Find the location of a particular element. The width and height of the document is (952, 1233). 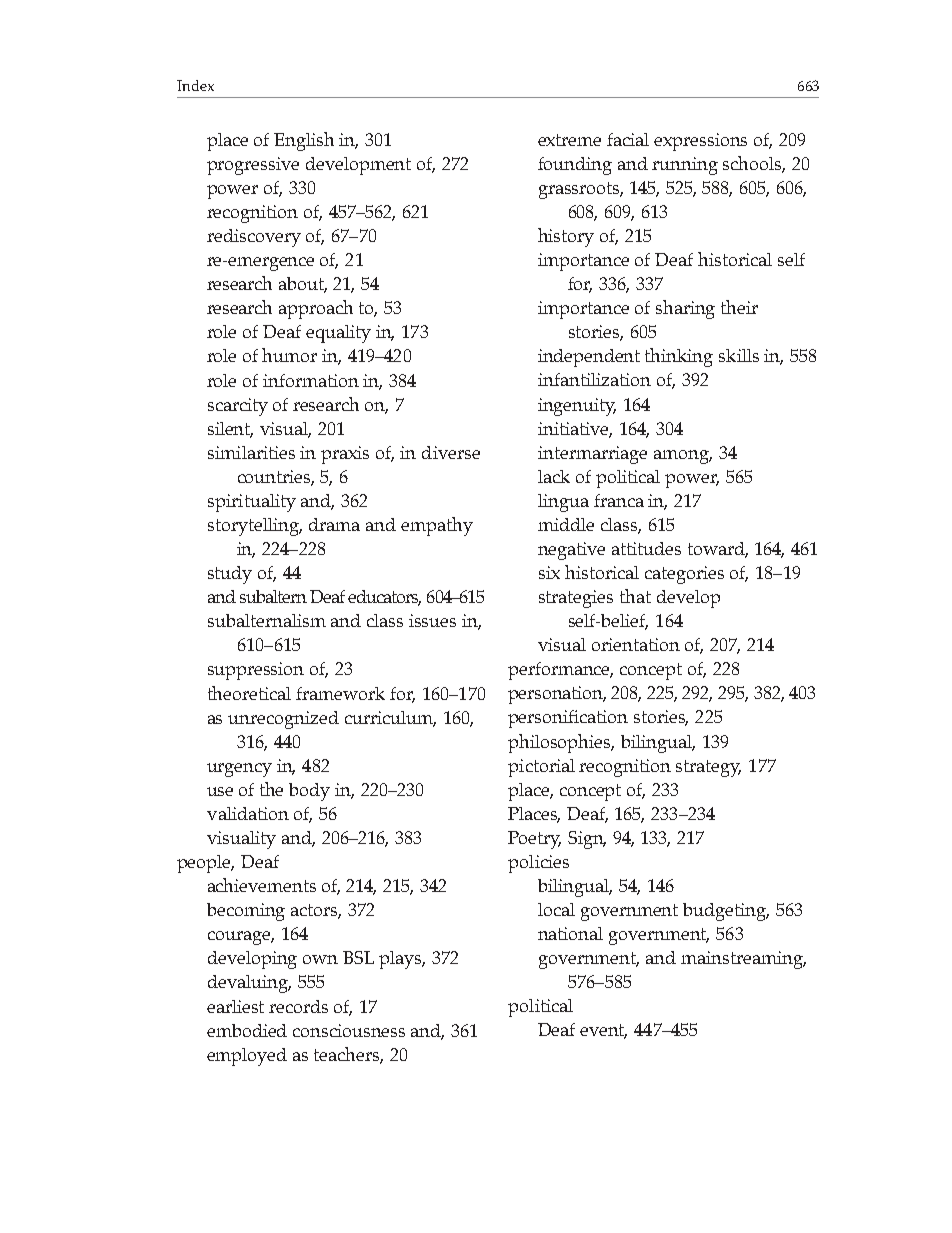

diverse is located at coordinates (451, 452).
